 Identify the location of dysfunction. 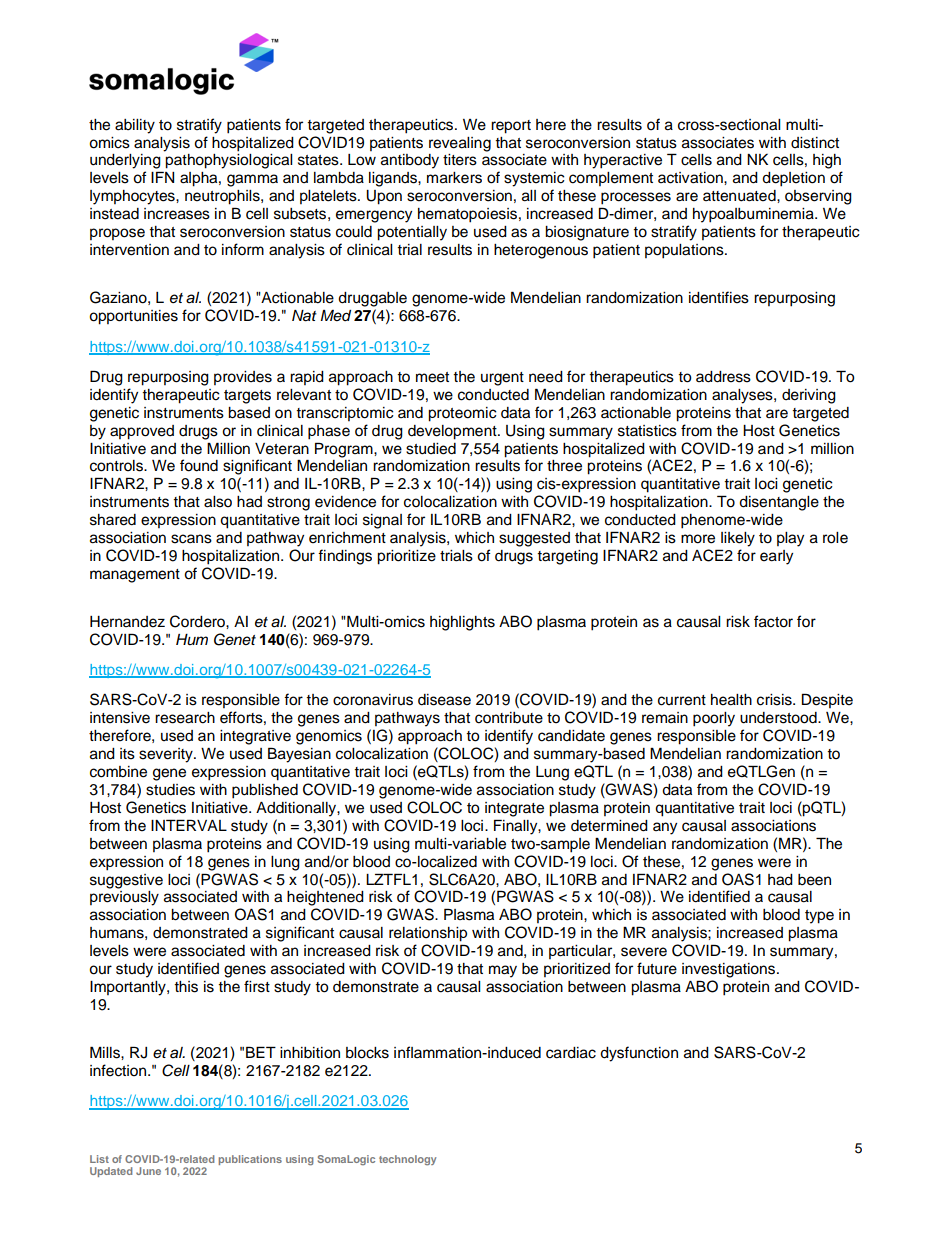
(639, 1054).
